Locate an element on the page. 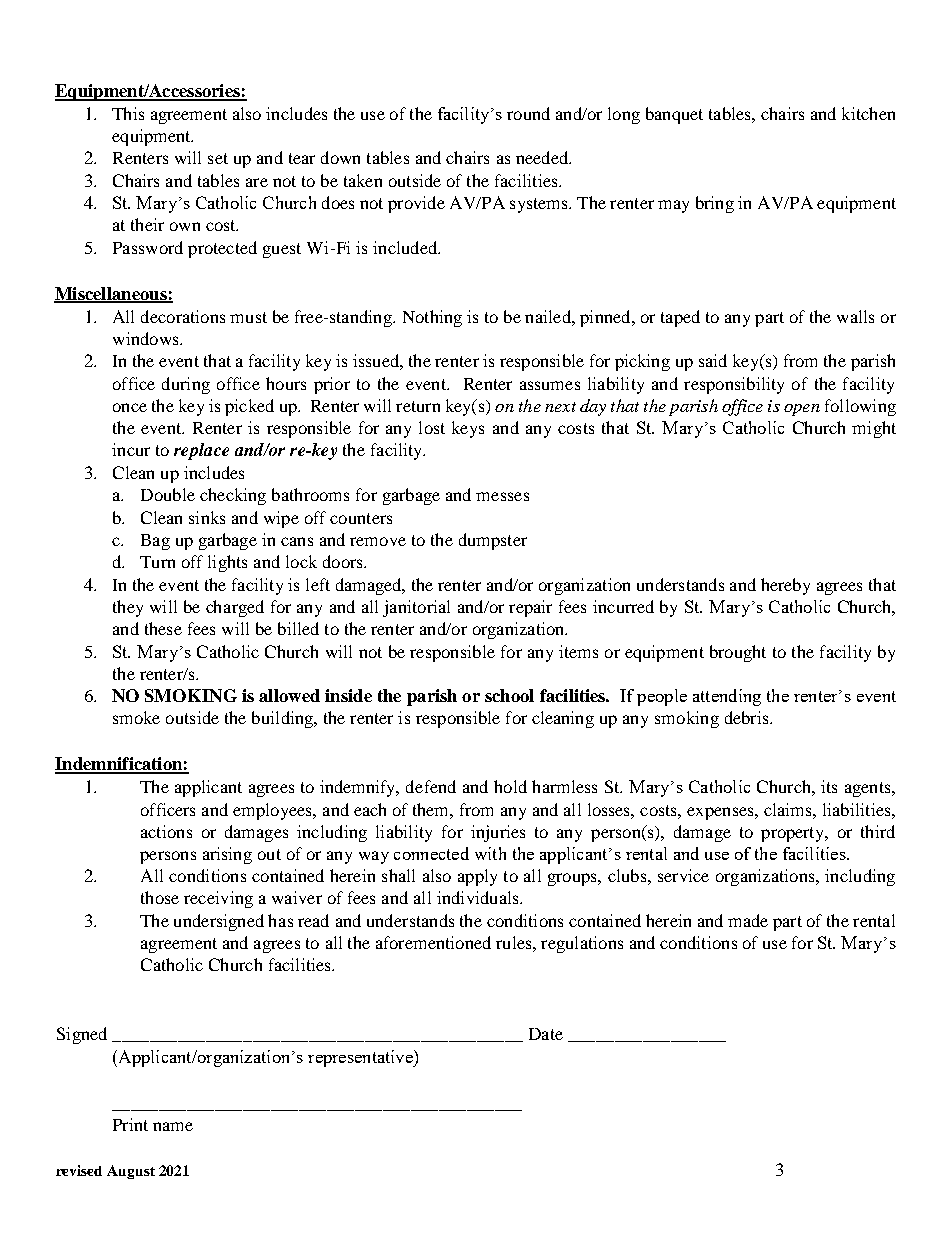 Image resolution: width=952 pixels, height=1233 pixels. representative is located at coordinates (361, 1058).
